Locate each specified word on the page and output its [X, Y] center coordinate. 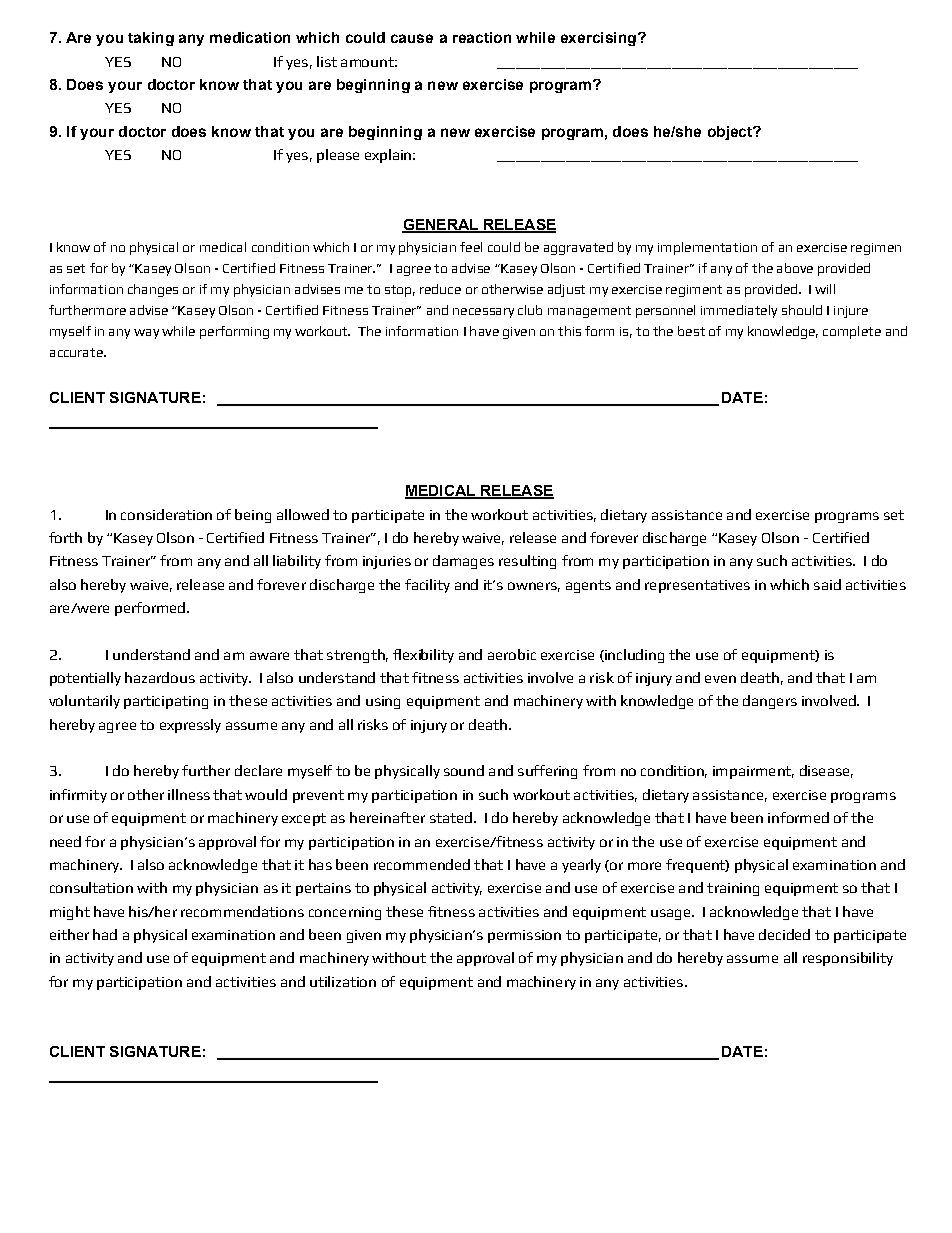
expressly [190, 726]
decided [784, 934]
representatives [697, 586]
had [105, 934]
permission [524, 936]
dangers [770, 702]
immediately [739, 311]
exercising [598, 39]
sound [464, 770]
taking [151, 39]
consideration [166, 514]
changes [153, 290]
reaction [482, 37]
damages [463, 562]
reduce [440, 289]
